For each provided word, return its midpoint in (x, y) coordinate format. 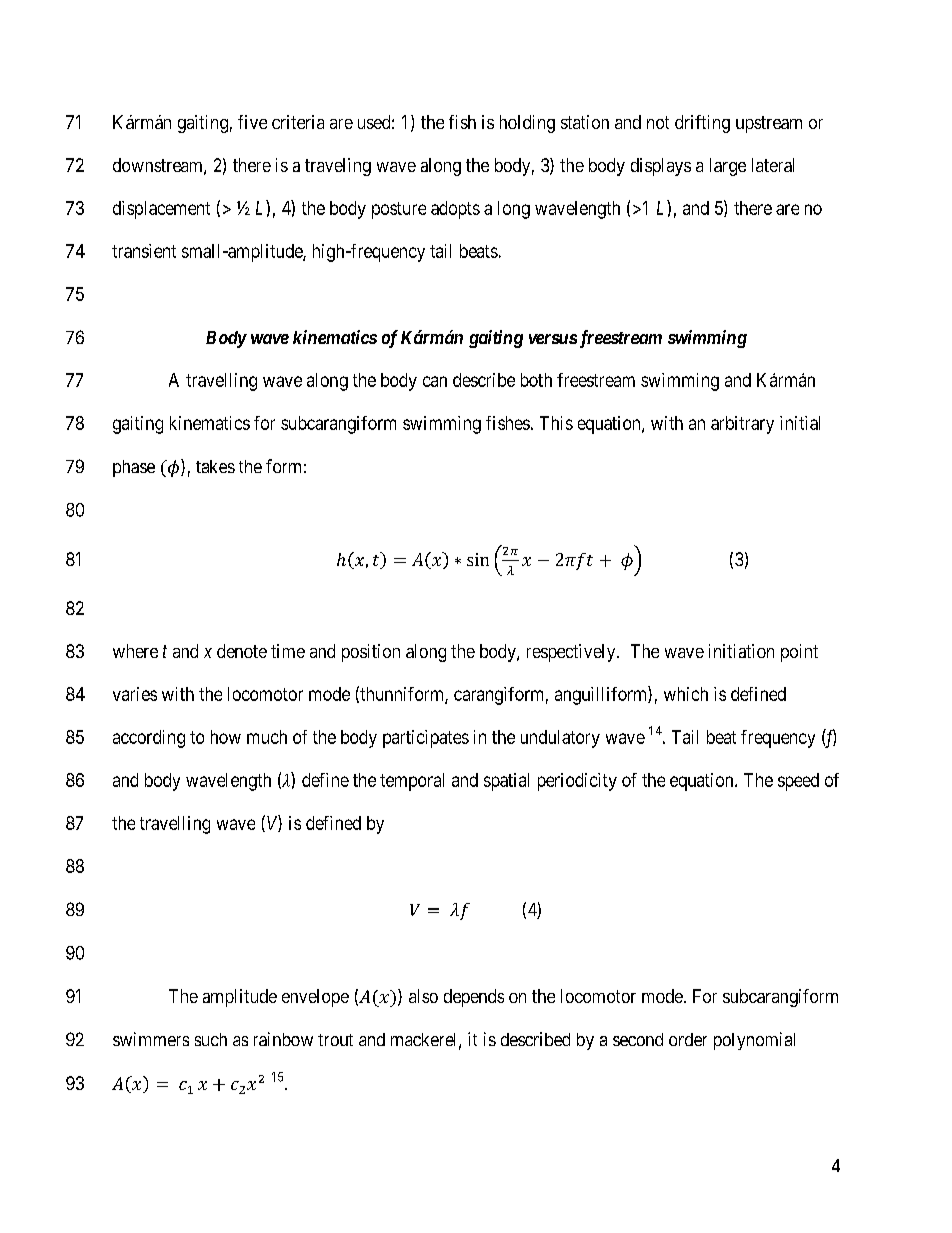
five (252, 122)
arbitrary (742, 425)
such (211, 1039)
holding (527, 124)
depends (474, 998)
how (226, 737)
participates (426, 739)
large (728, 167)
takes (215, 466)
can (435, 381)
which (686, 694)
